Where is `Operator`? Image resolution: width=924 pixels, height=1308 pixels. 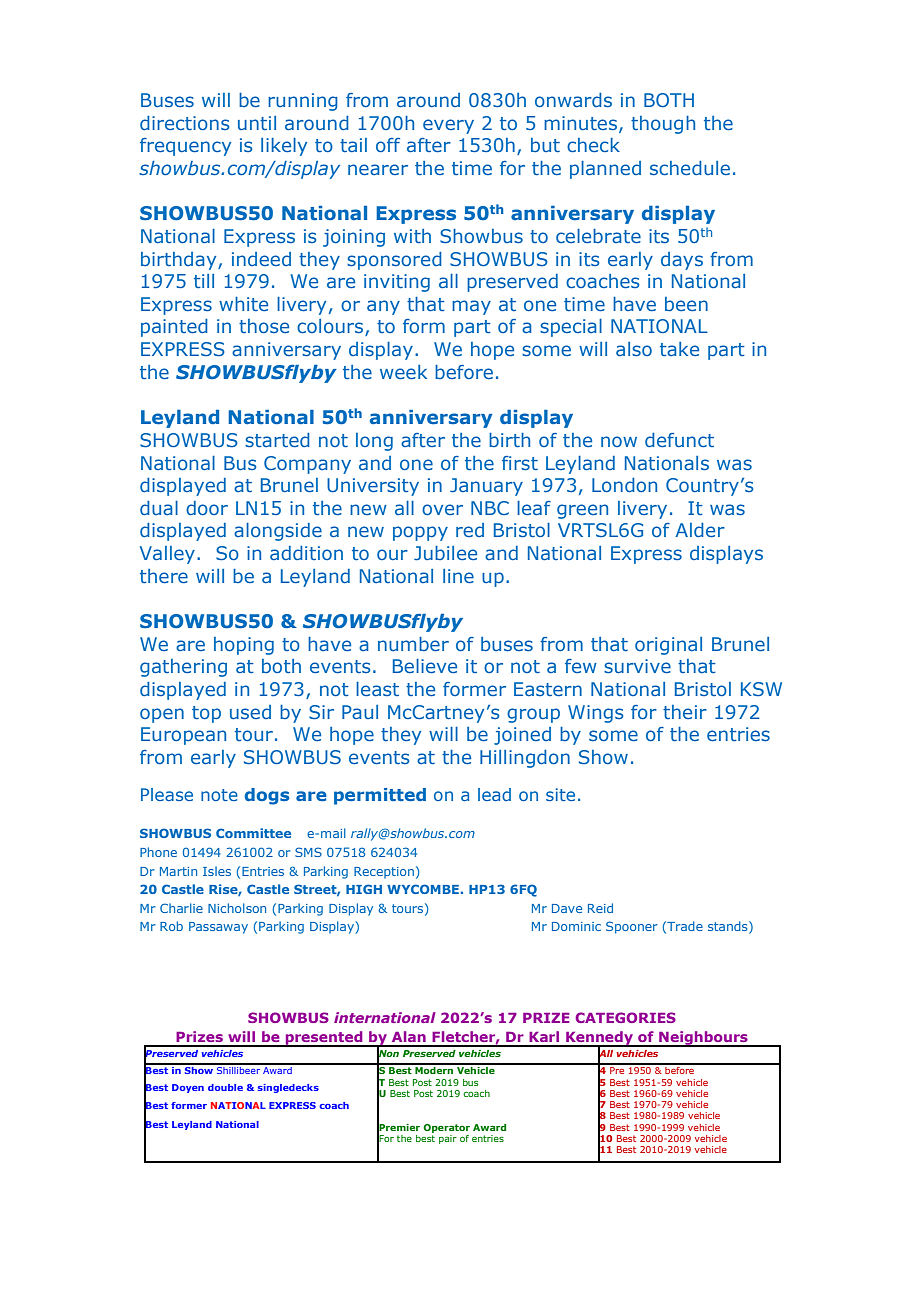 Operator is located at coordinates (446, 1128).
